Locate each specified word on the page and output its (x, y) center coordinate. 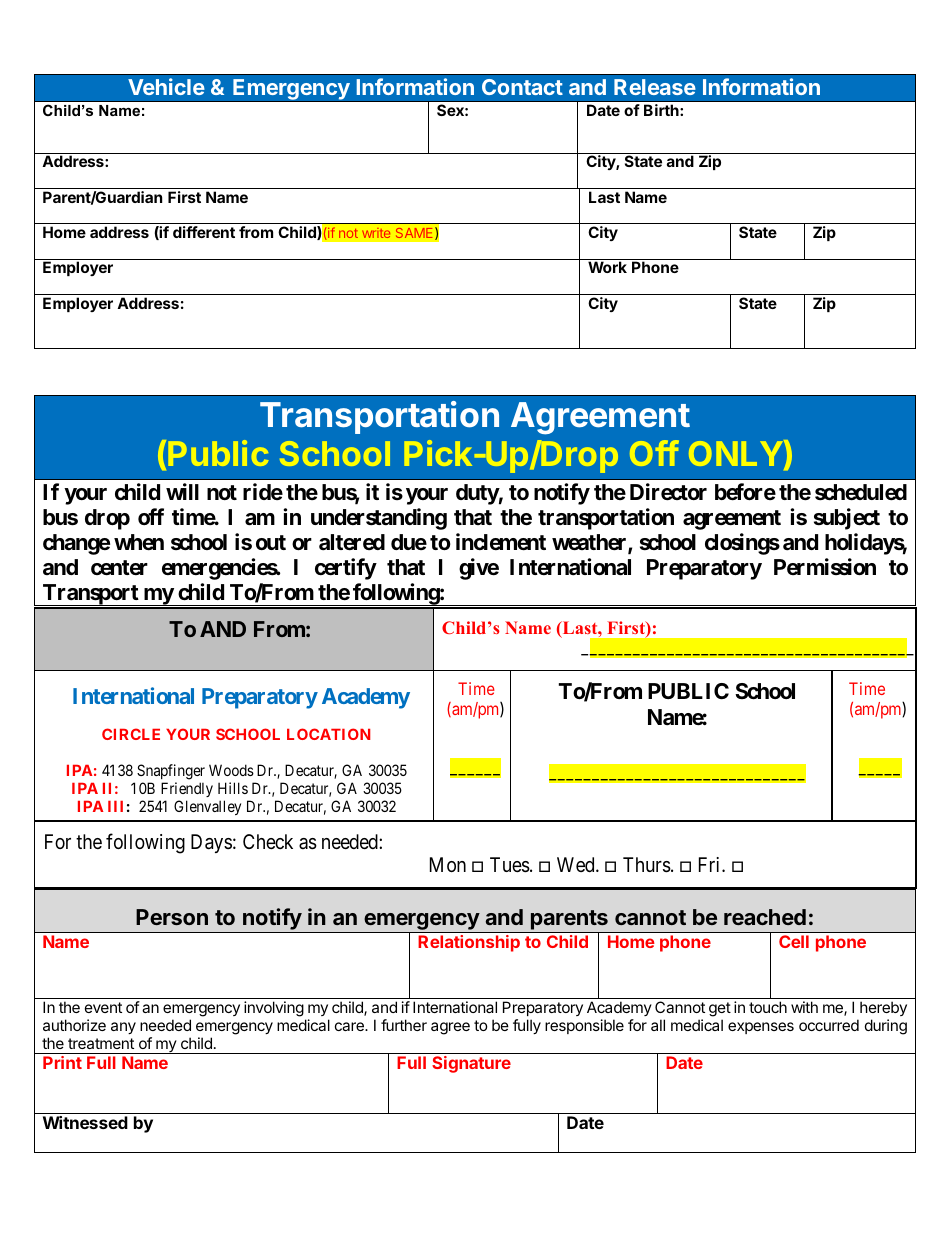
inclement (501, 542)
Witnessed (85, 1122)
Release (655, 87)
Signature (471, 1064)
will (182, 491)
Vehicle (166, 86)
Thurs (647, 865)
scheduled (861, 492)
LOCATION (328, 734)
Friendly (187, 789)
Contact (522, 87)
